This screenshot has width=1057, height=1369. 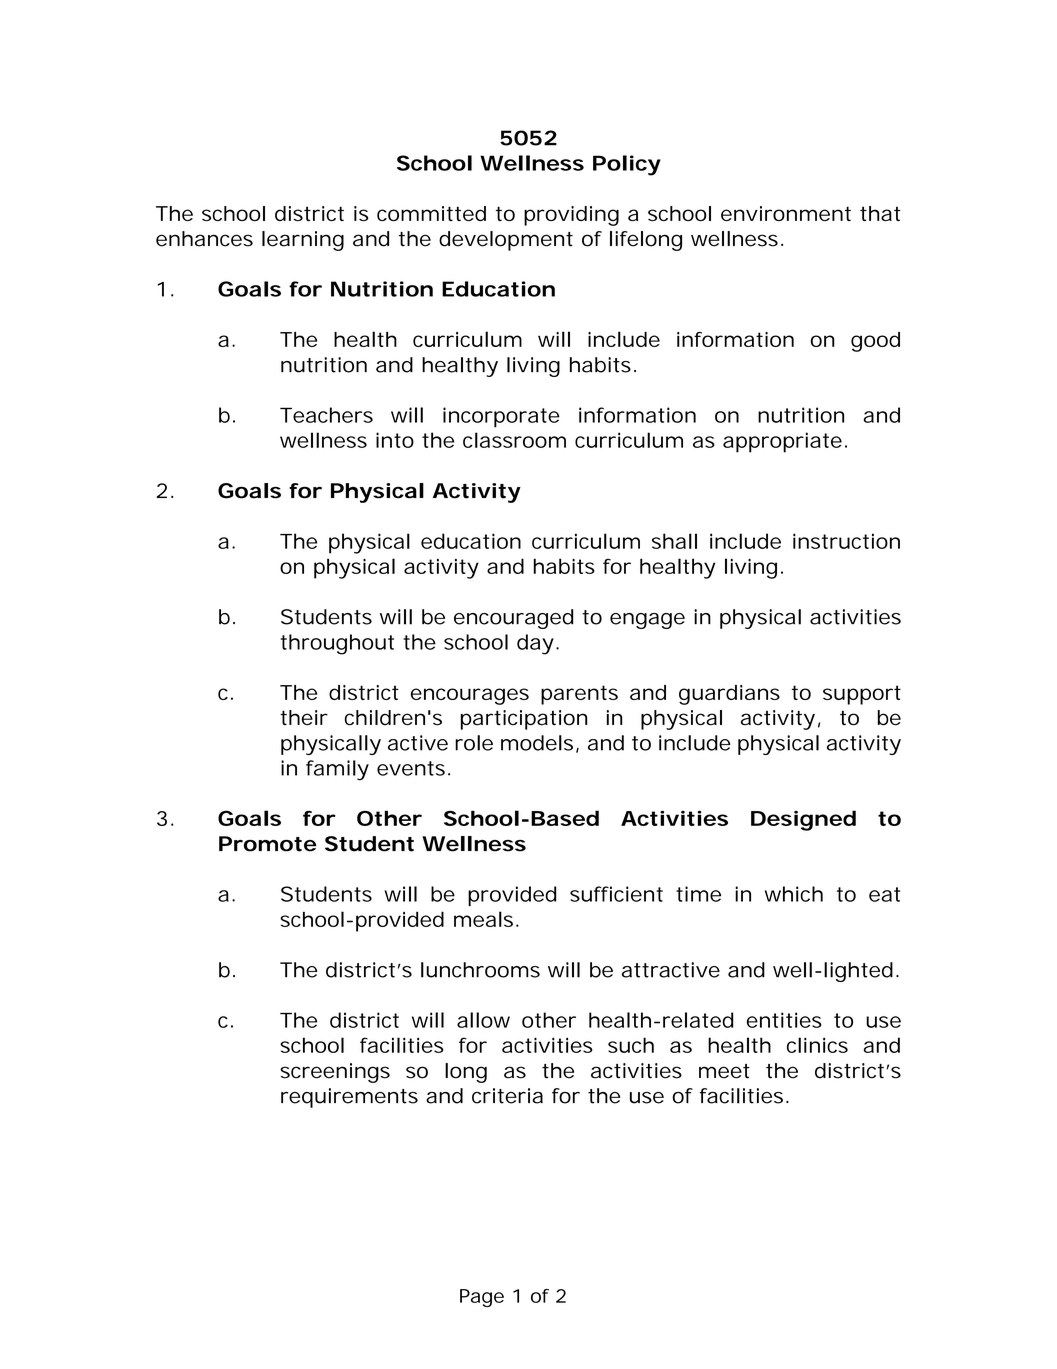 What do you see at coordinates (571, 216) in the screenshot?
I see `providing` at bounding box center [571, 216].
